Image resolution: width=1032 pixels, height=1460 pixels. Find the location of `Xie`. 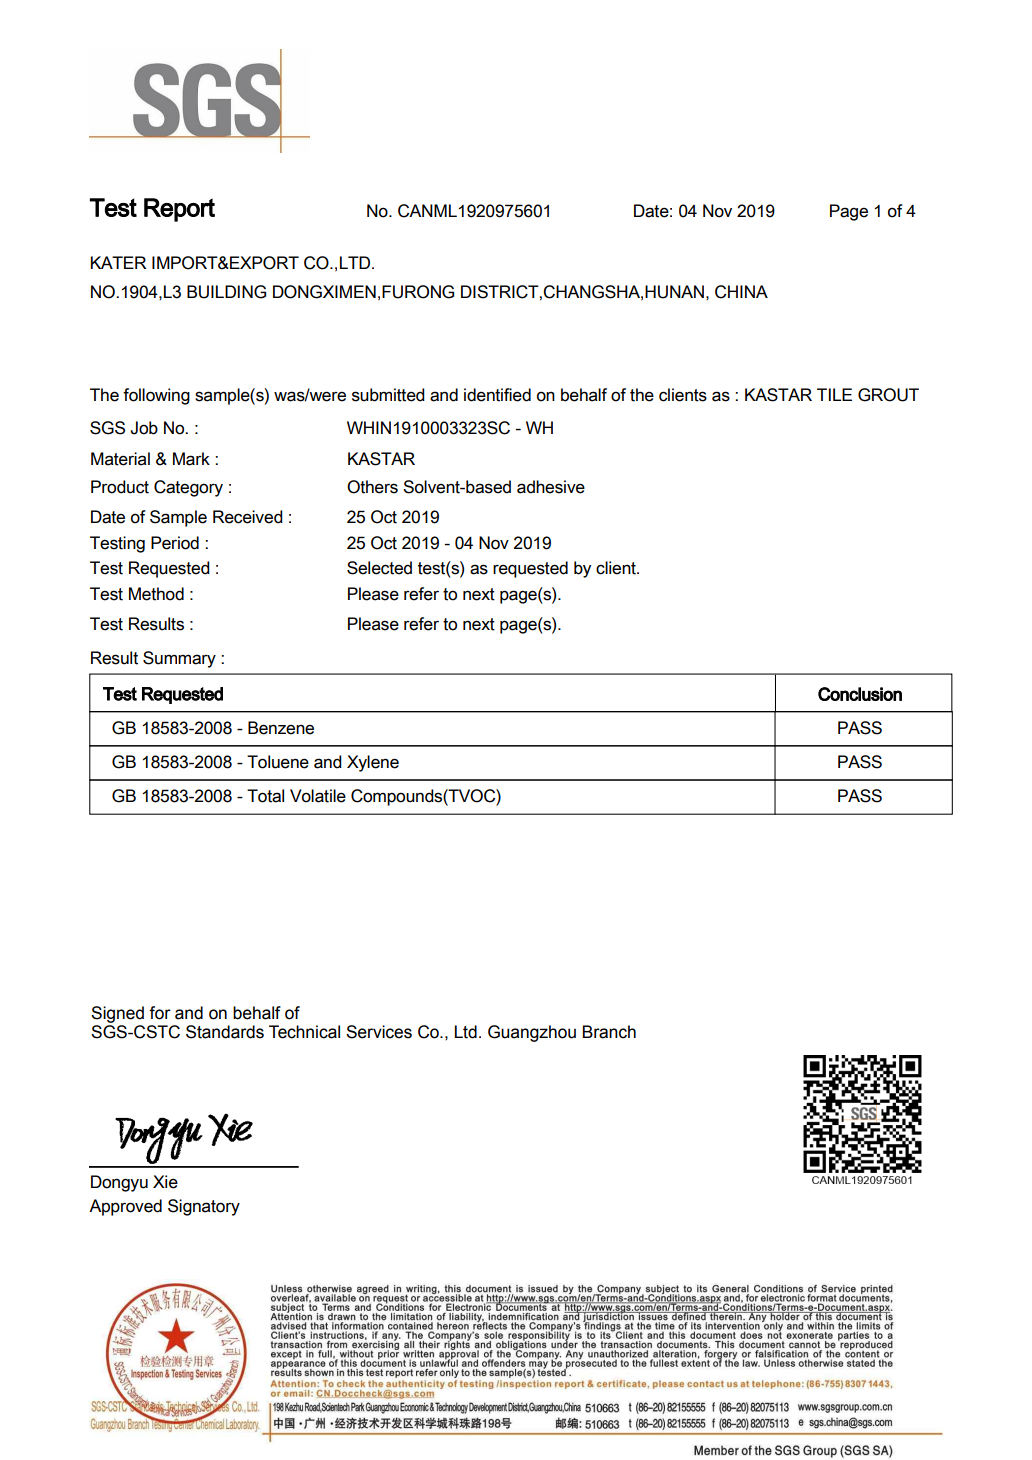

Xie is located at coordinates (165, 1182).
